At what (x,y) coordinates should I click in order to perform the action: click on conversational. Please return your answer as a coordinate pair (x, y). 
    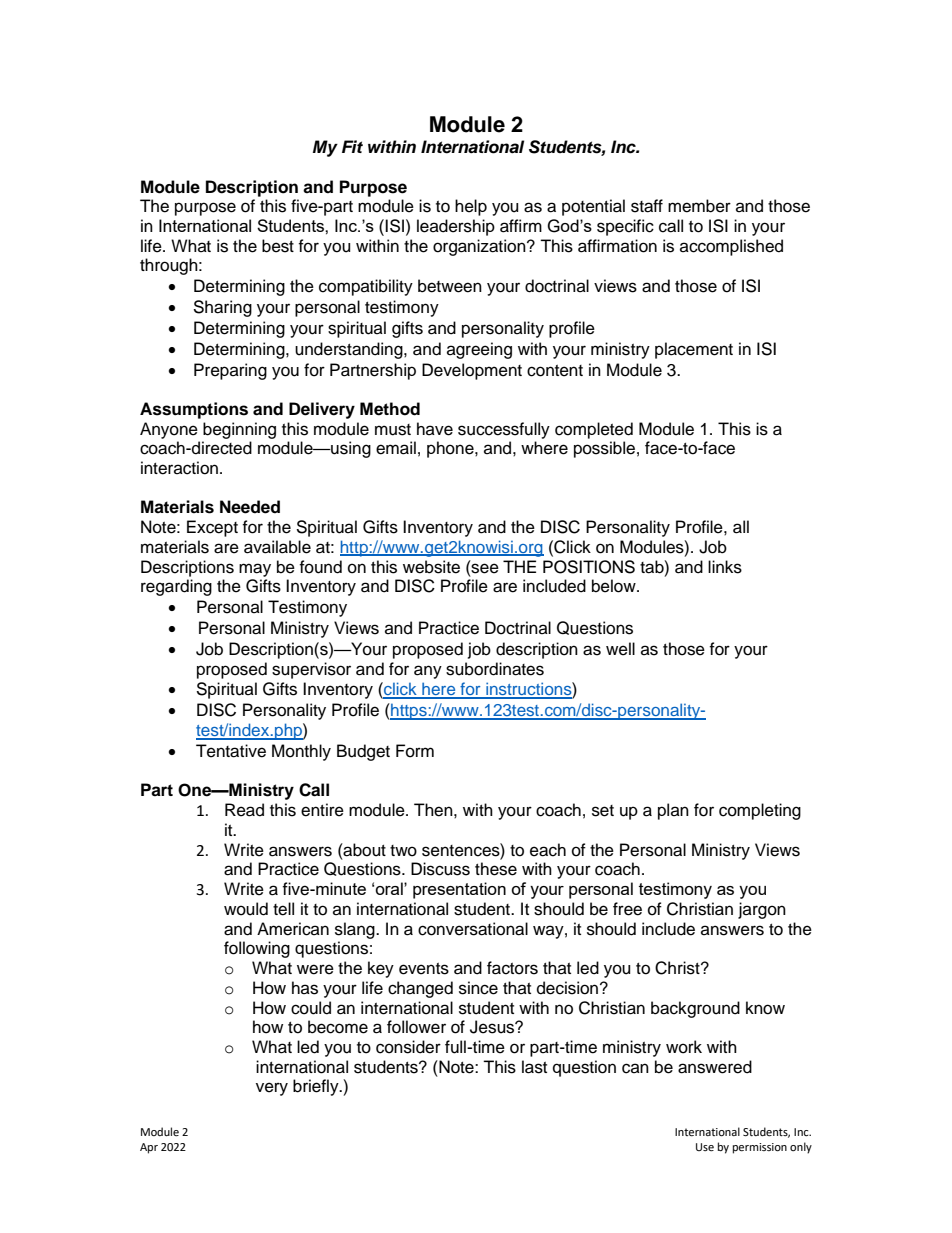
    Looking at the image, I should click on (473, 929).
